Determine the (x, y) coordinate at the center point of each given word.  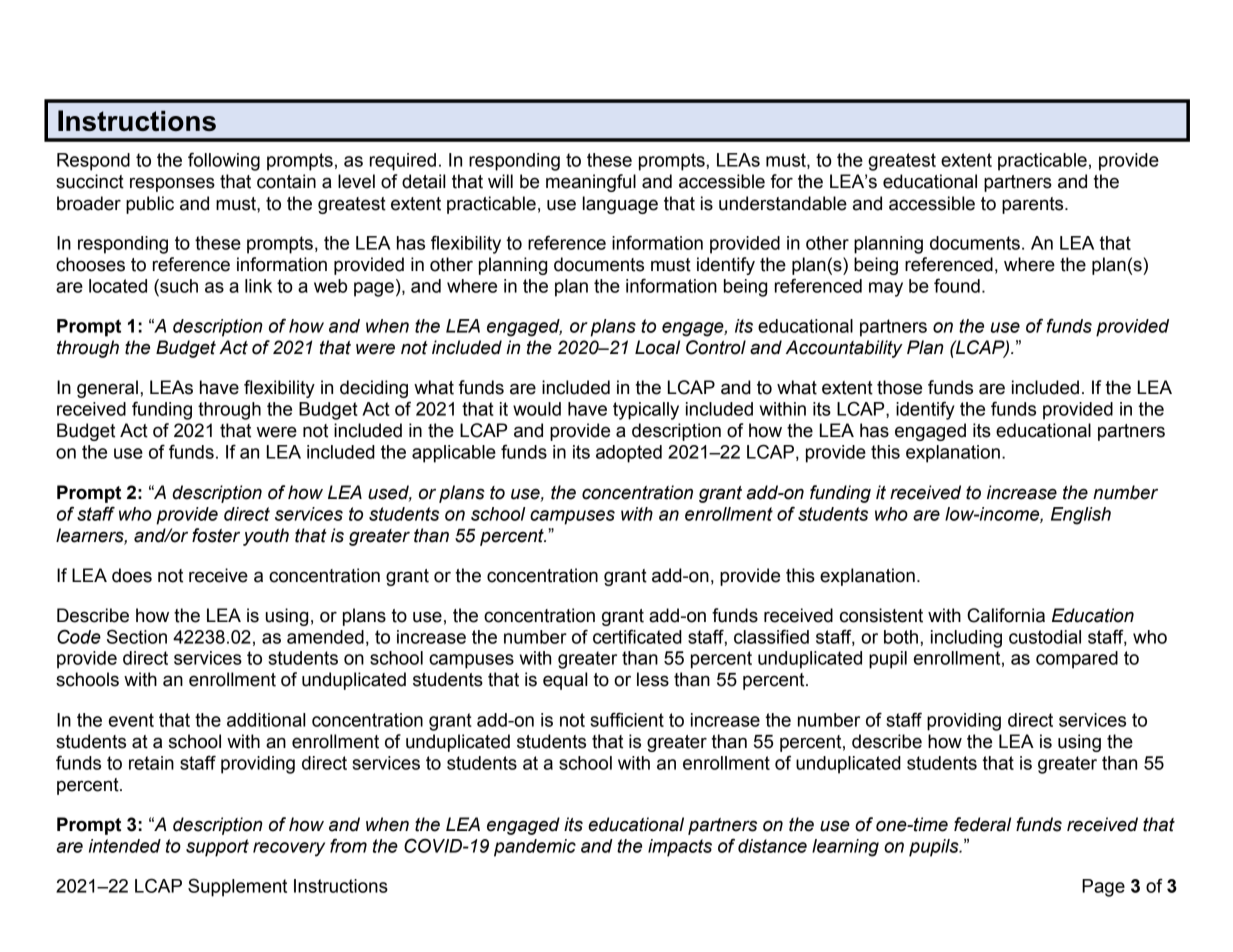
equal (565, 681)
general (107, 389)
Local (657, 347)
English (1081, 516)
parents (1034, 205)
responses (172, 184)
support (217, 848)
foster (216, 535)
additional (266, 720)
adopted (629, 454)
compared (1077, 660)
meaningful (591, 183)
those (899, 387)
